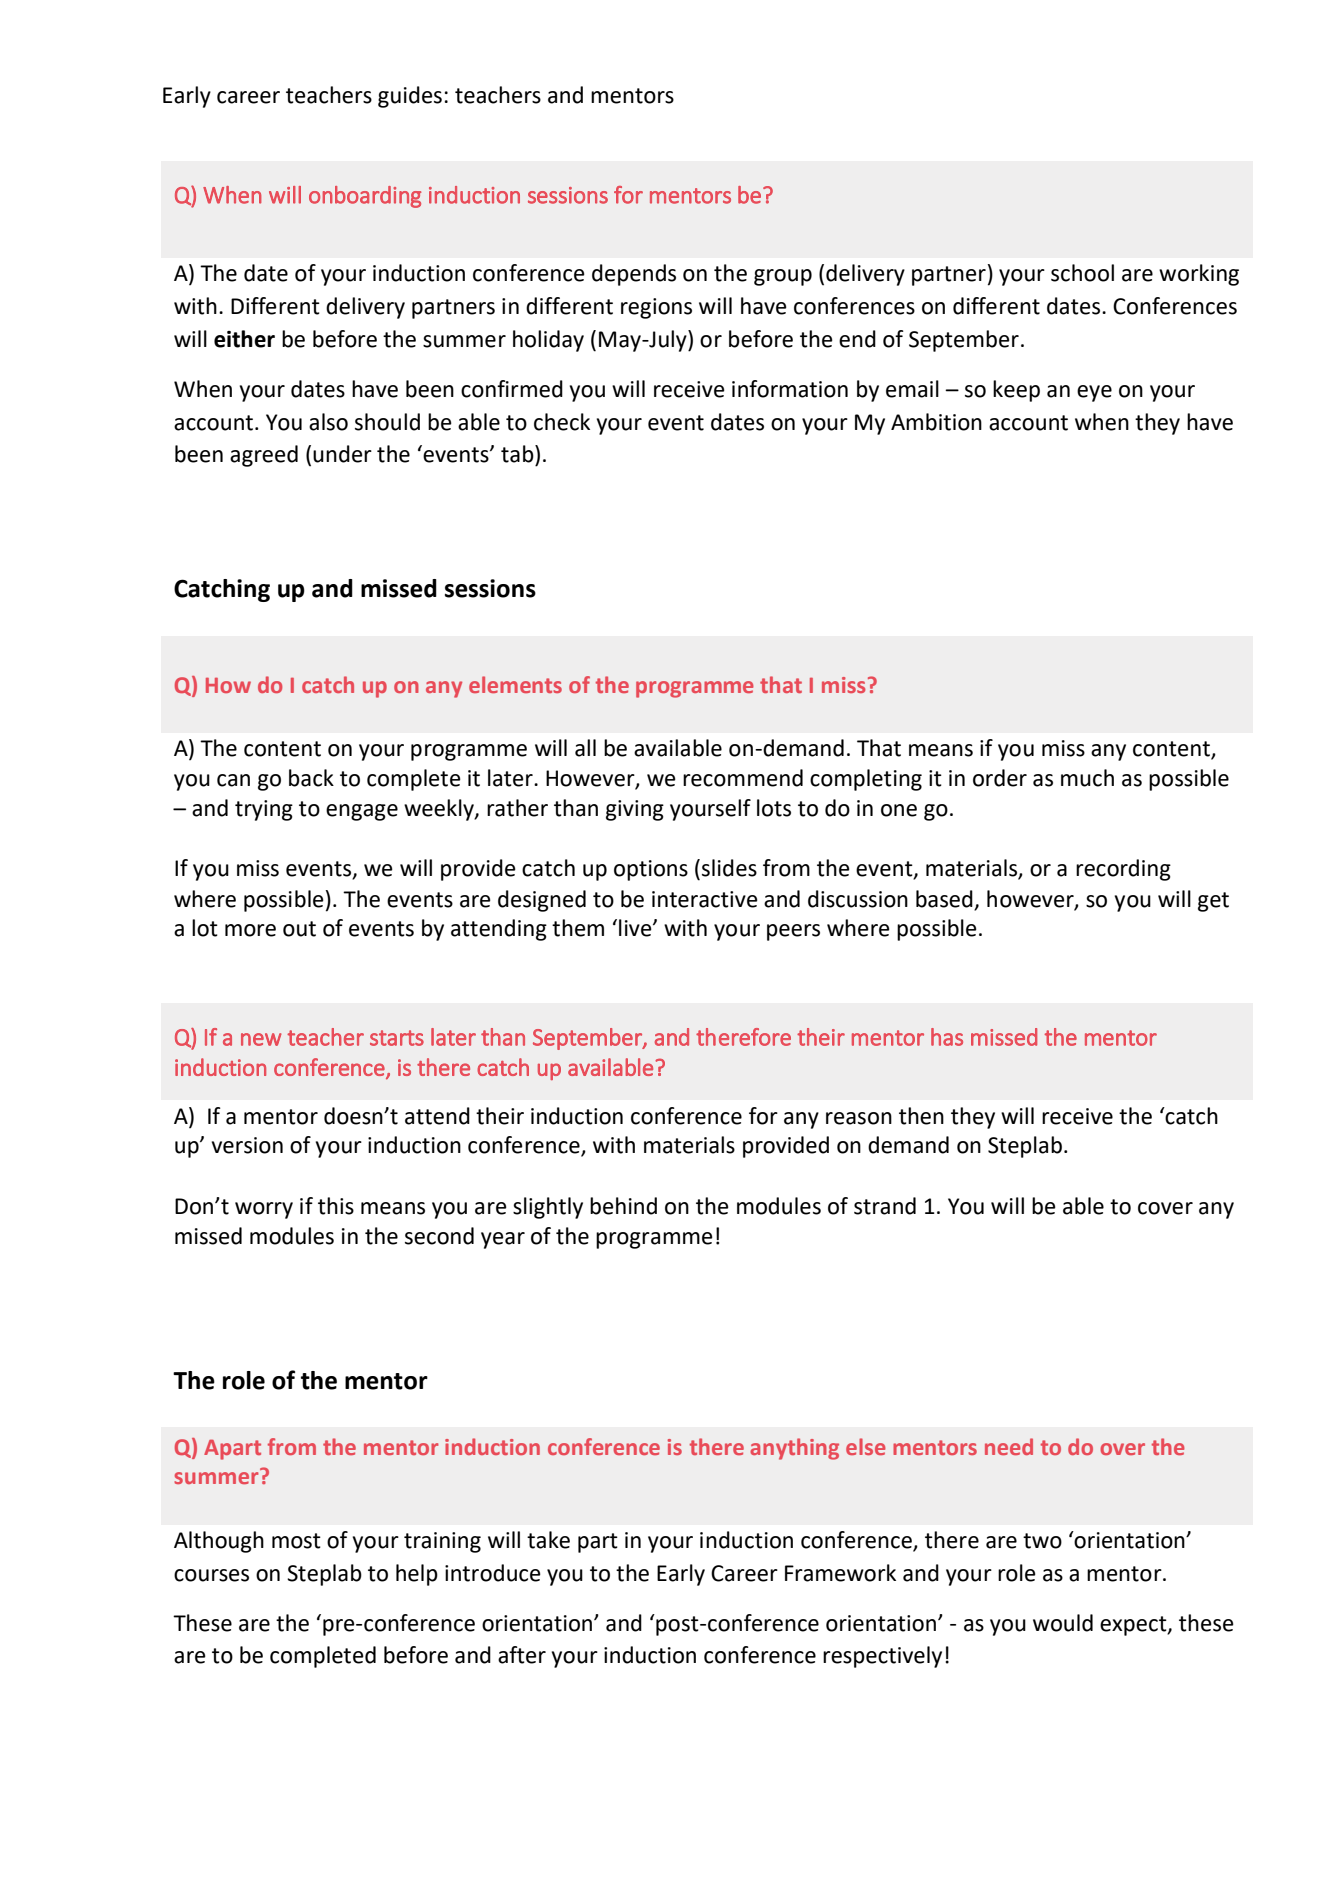  What do you see at coordinates (729, 868) in the screenshot?
I see `slides` at bounding box center [729, 868].
